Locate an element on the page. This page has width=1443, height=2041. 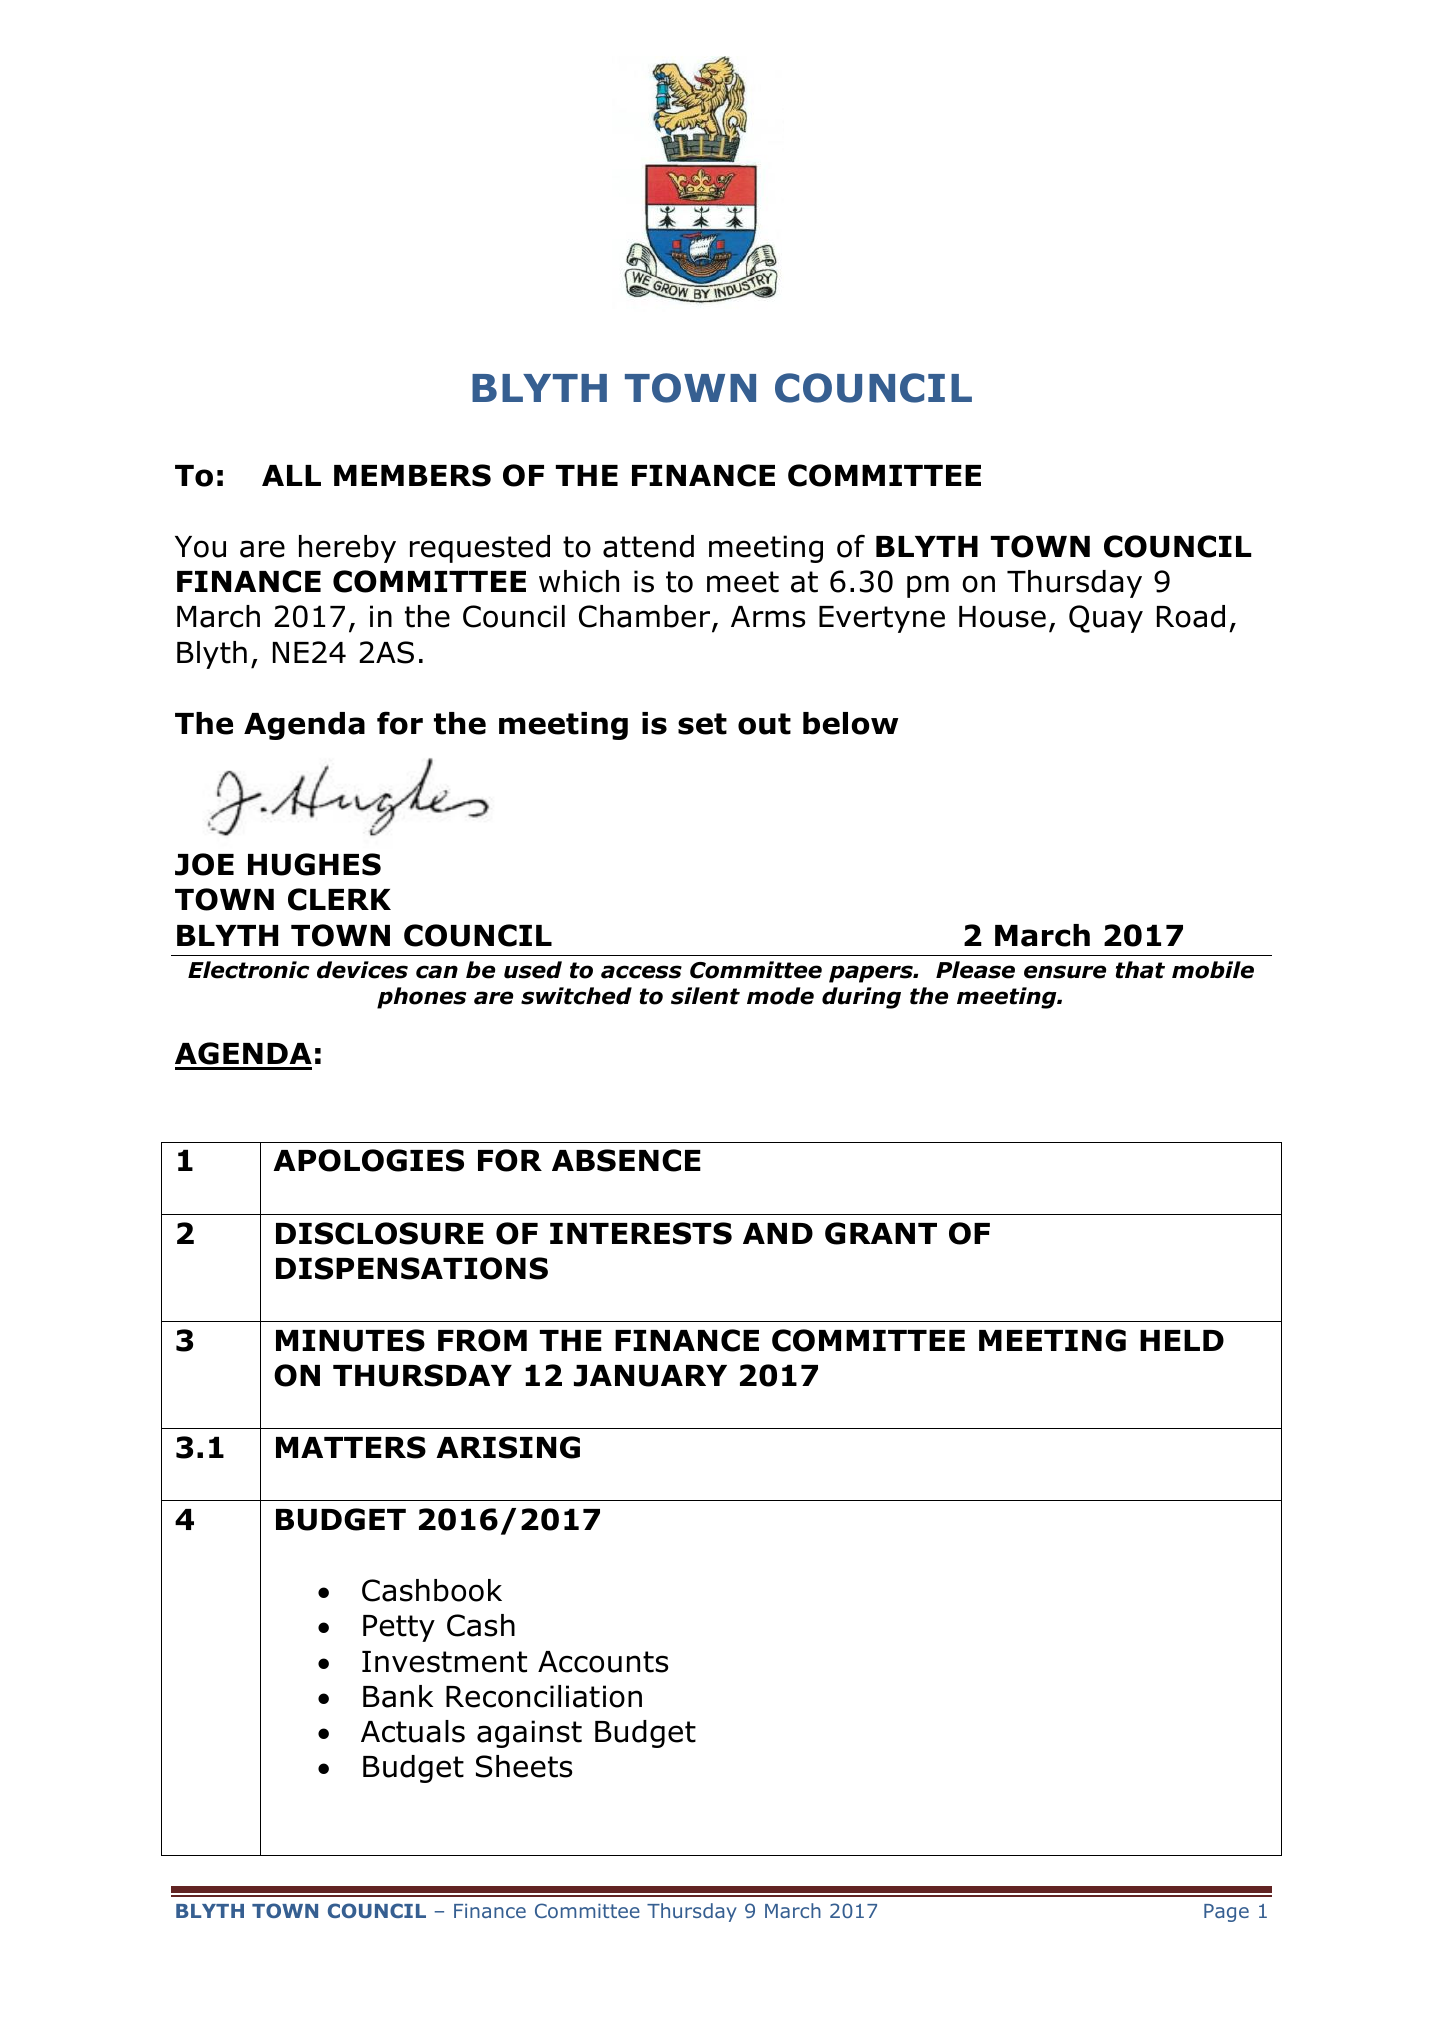
HELD is located at coordinates (1182, 1340).
